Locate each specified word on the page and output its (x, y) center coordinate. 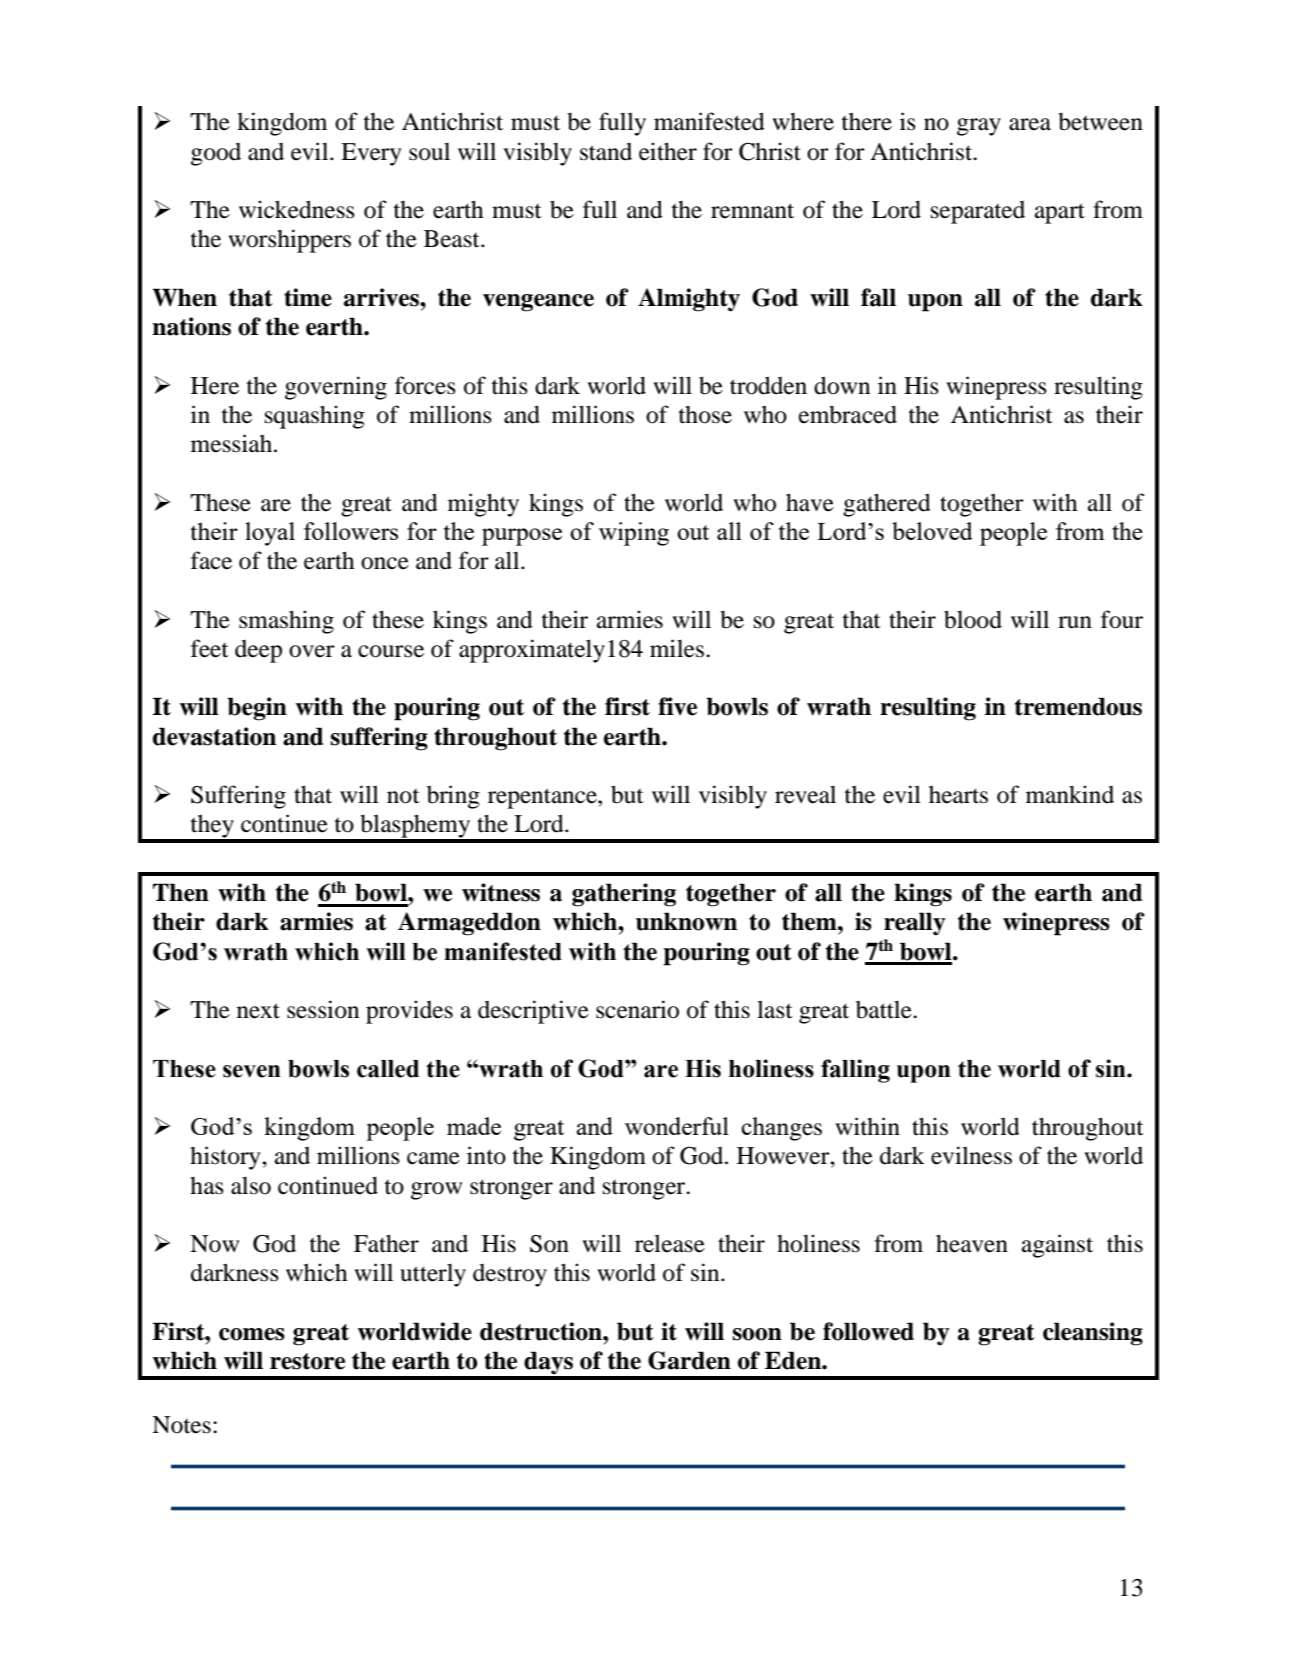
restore (307, 1361)
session (323, 1009)
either (668, 151)
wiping (634, 534)
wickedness (297, 209)
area (1030, 124)
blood (973, 619)
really (915, 924)
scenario (637, 1009)
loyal (270, 534)
